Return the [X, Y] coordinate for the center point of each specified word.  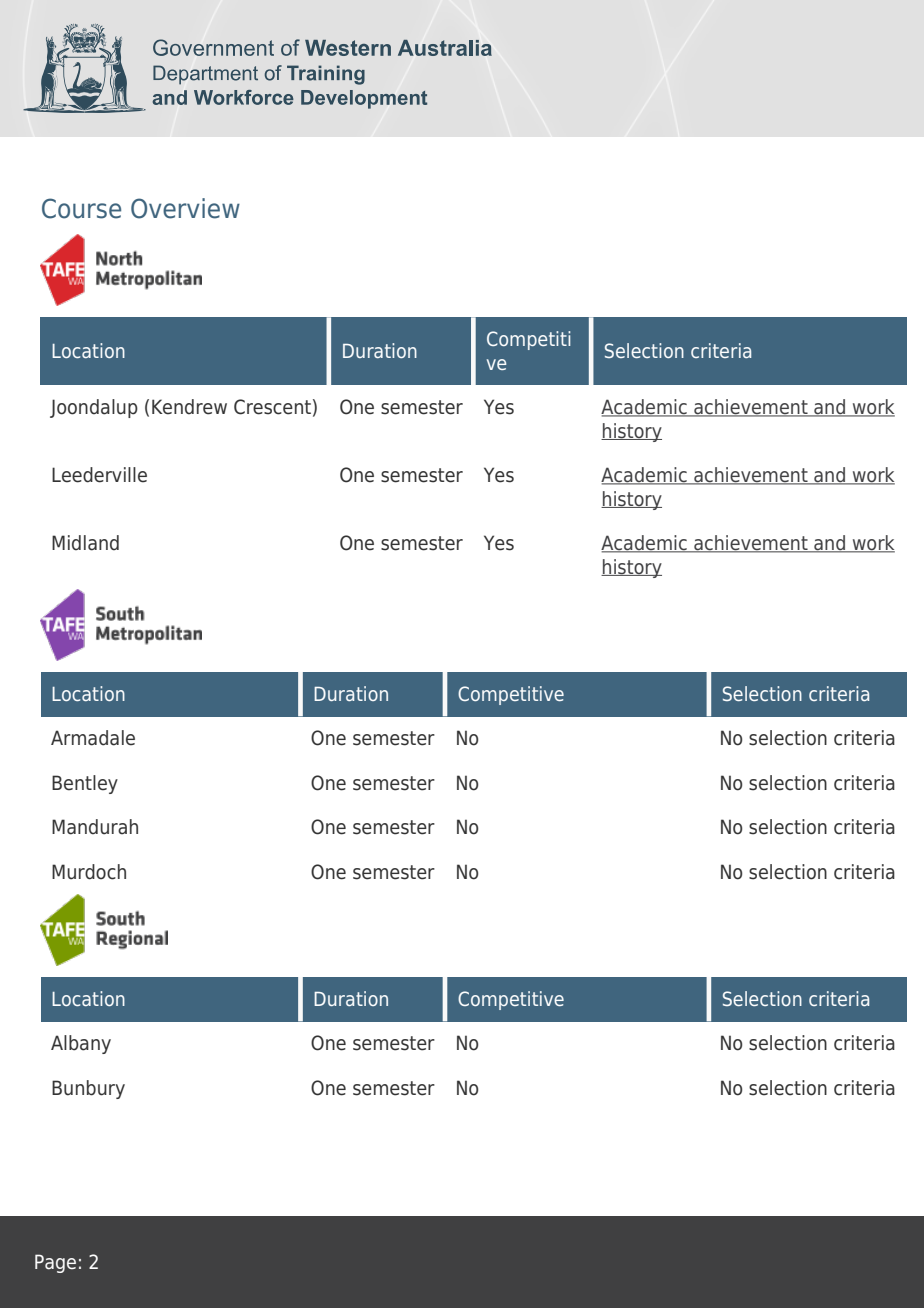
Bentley [85, 784]
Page [55, 1263]
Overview [185, 208]
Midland [85, 543]
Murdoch [89, 872]
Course [81, 208]
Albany [81, 1044]
